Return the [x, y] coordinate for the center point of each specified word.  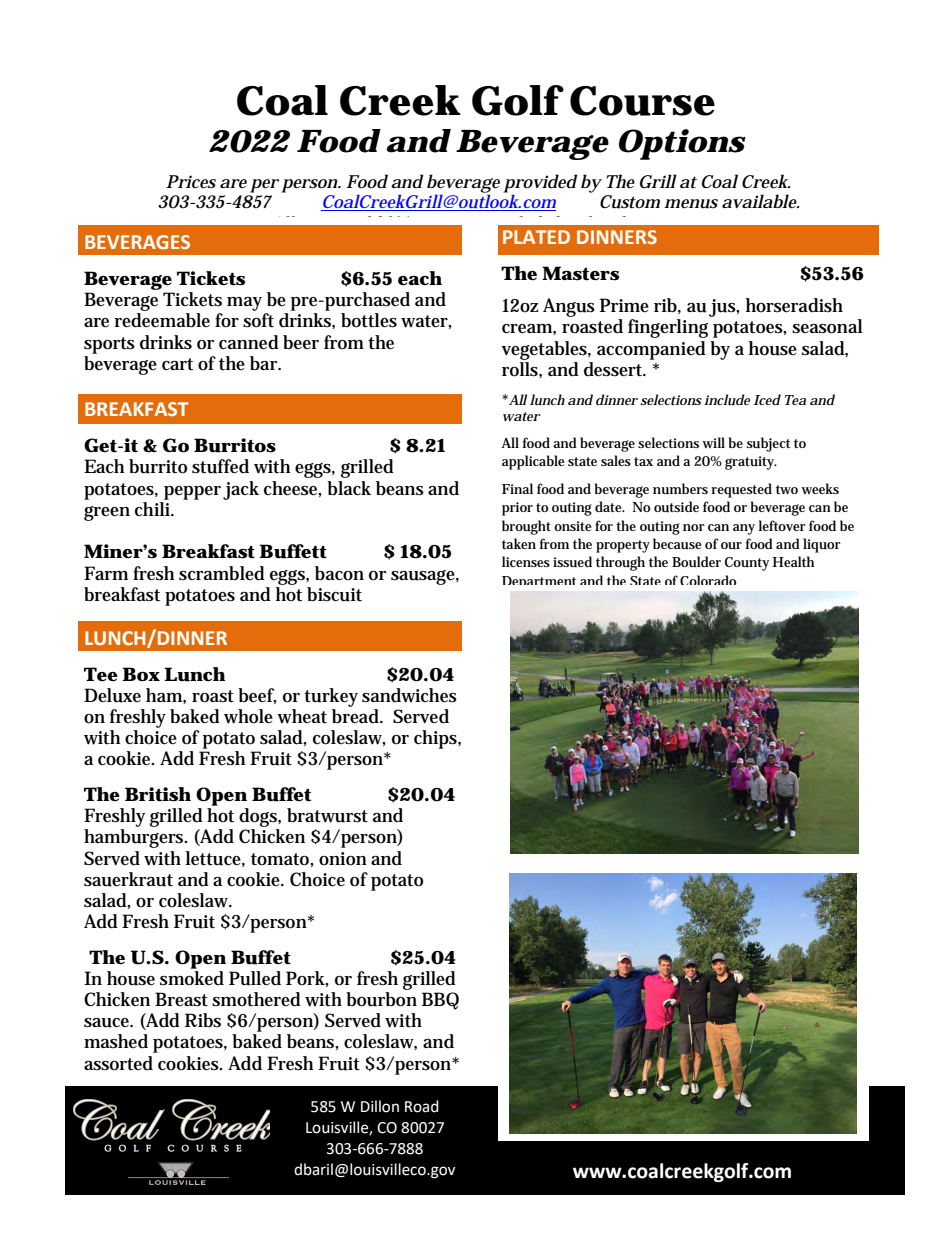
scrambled [222, 573]
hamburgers [135, 838]
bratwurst [327, 815]
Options [682, 144]
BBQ [440, 1001]
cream [529, 329]
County [747, 564]
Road [422, 1106]
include [727, 399]
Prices [191, 182]
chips [437, 739]
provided [540, 183]
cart [177, 364]
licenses [526, 561]
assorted [118, 1063]
